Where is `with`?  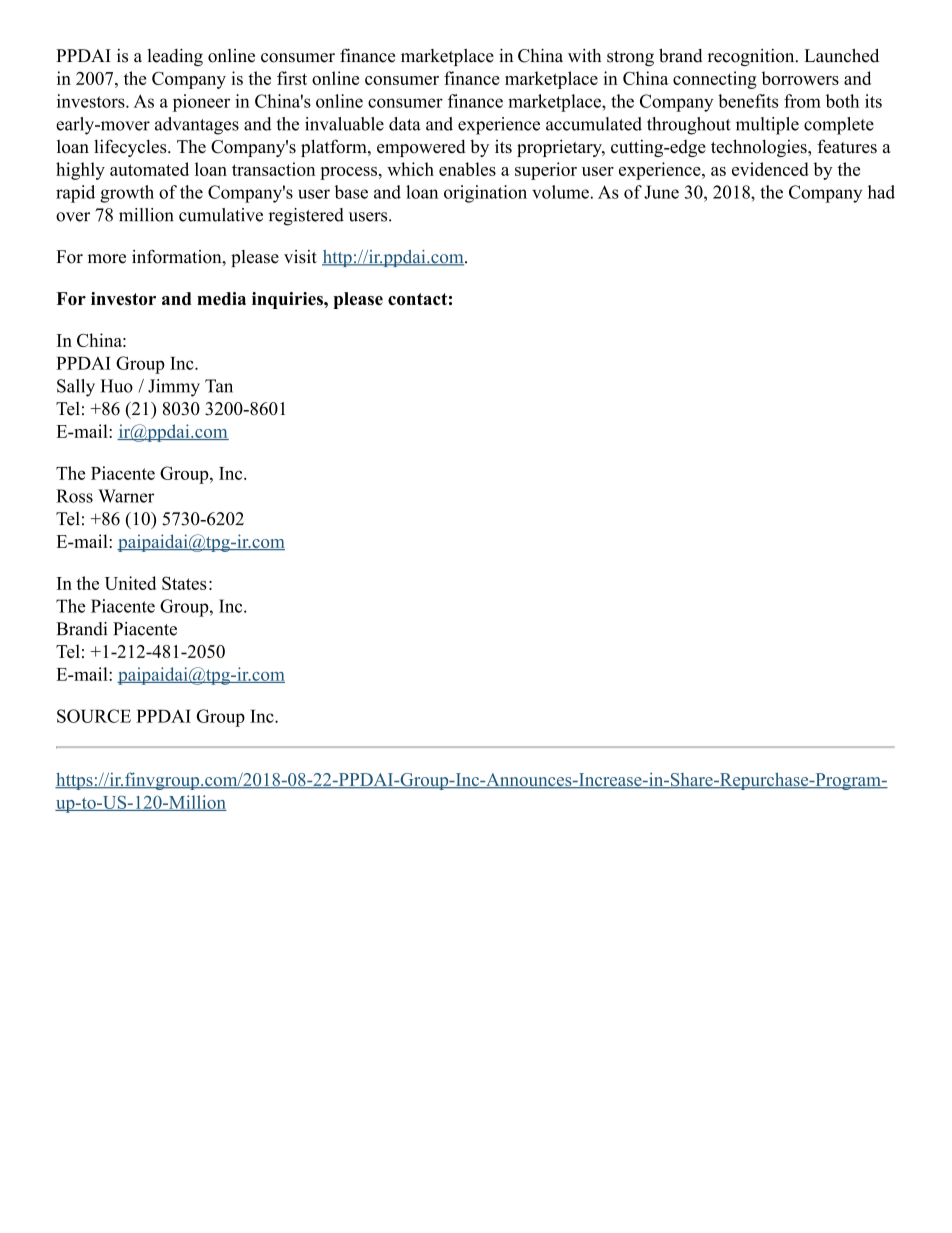
with is located at coordinates (584, 55).
